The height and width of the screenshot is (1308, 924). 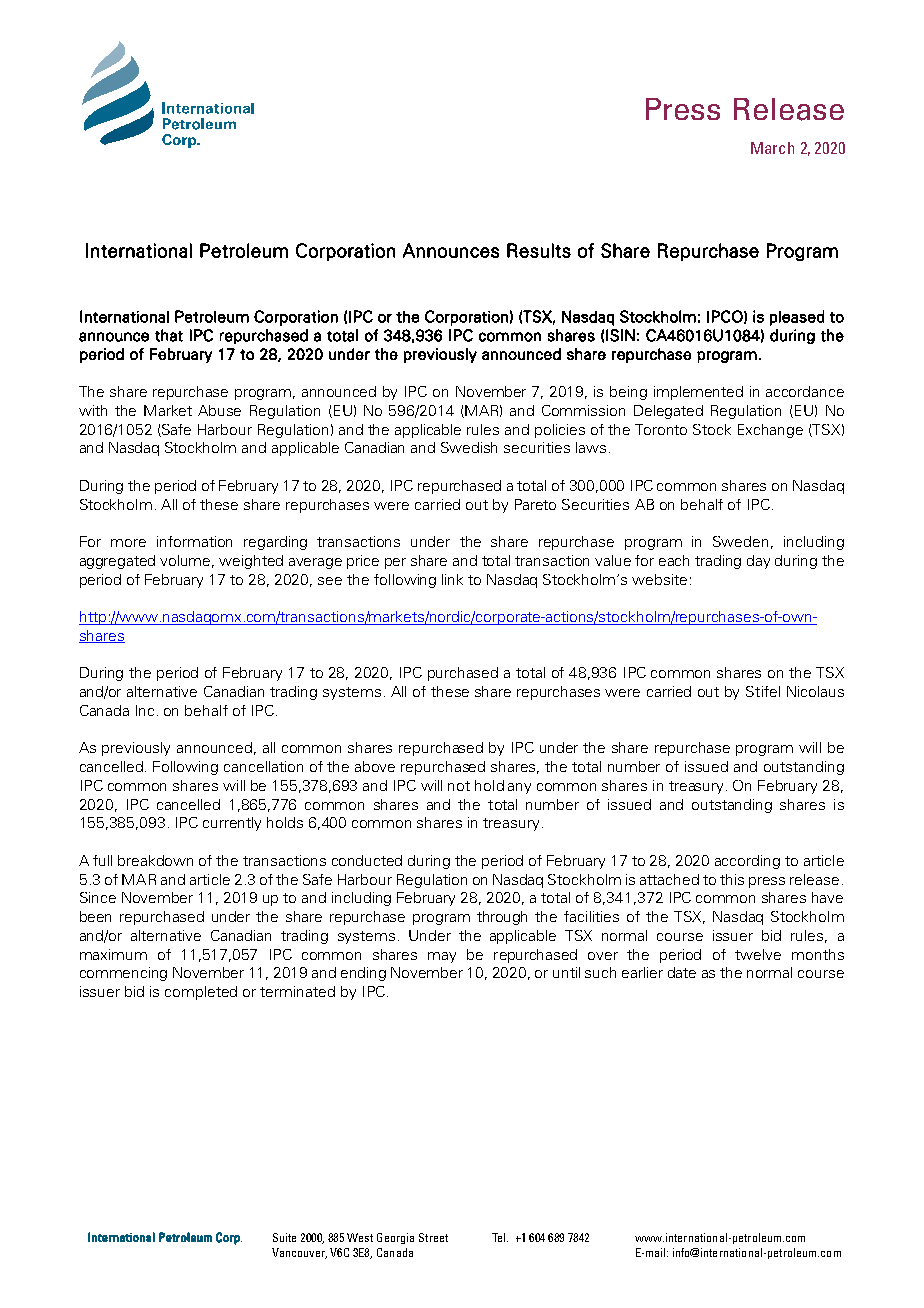 I want to click on that, so click(x=169, y=335).
